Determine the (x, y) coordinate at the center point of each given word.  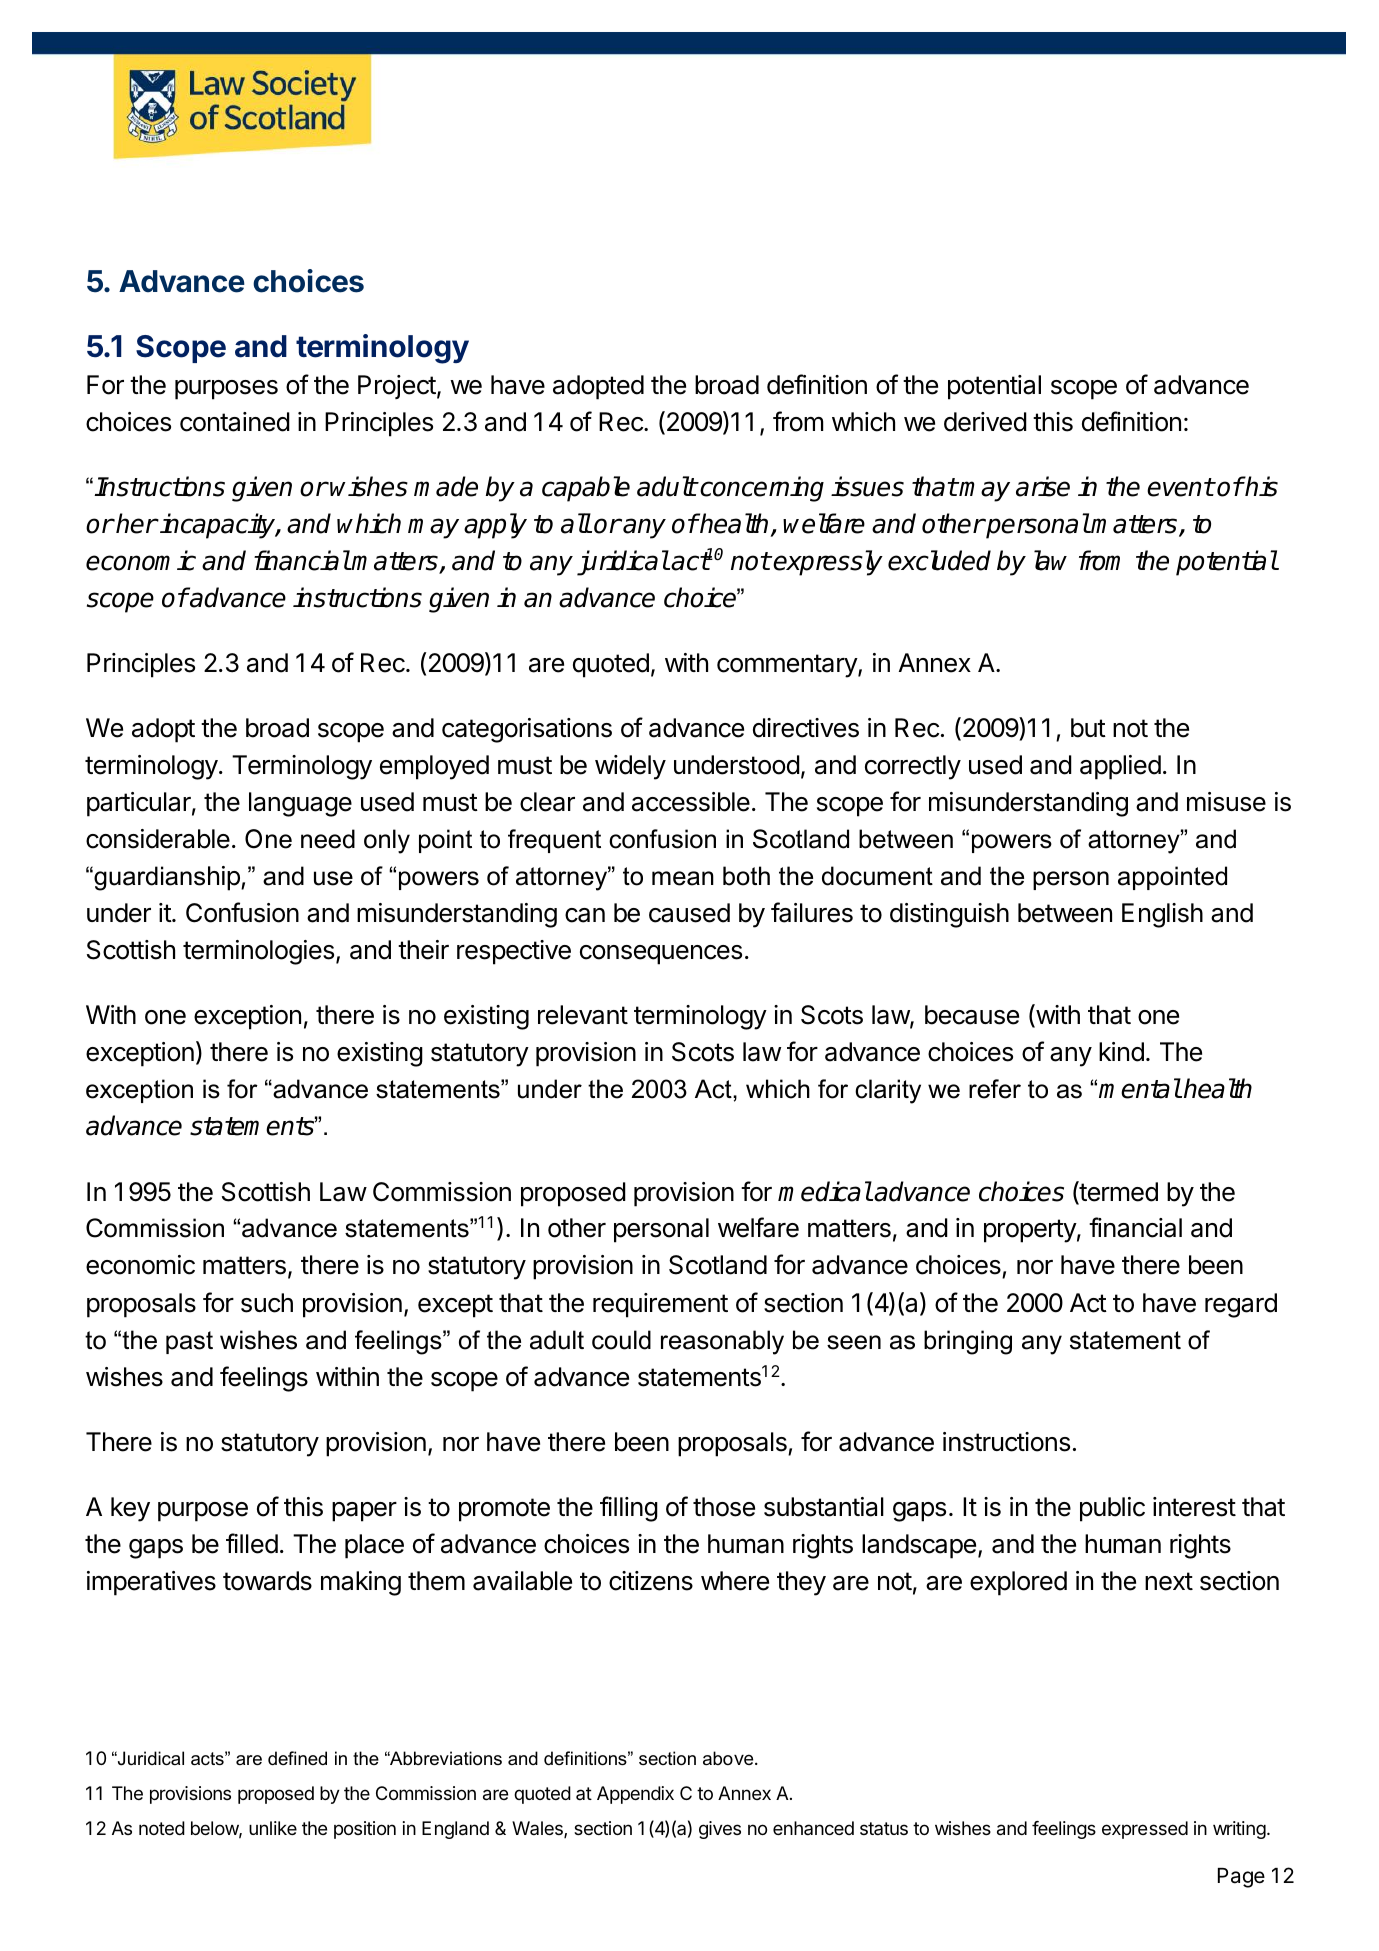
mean (683, 878)
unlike (273, 1828)
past (189, 1342)
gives (720, 1830)
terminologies (258, 952)
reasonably (722, 1342)
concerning (761, 489)
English (1162, 915)
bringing (968, 1342)
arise (1043, 486)
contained (235, 422)
